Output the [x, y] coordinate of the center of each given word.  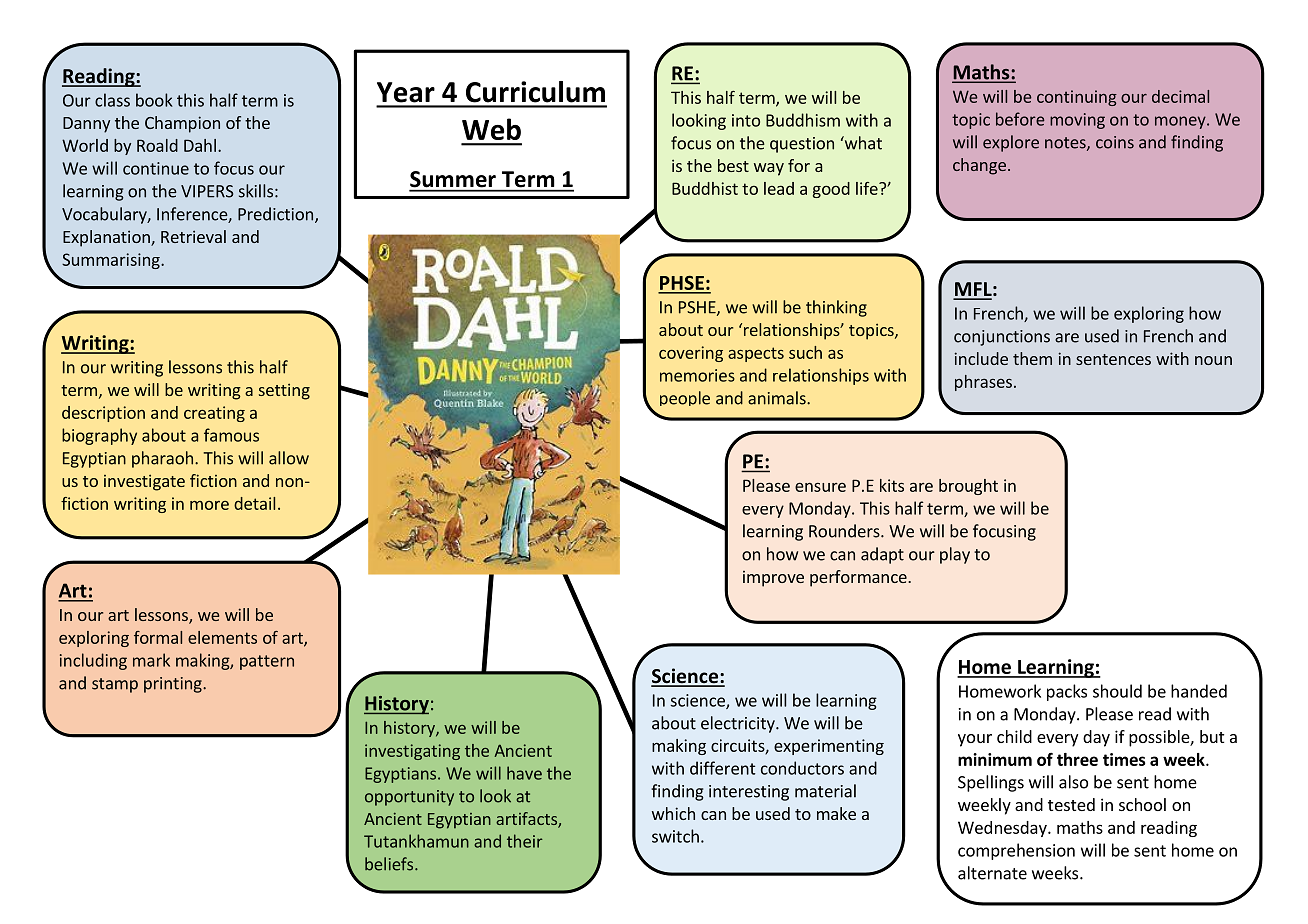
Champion [182, 124]
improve [773, 579]
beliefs [390, 864]
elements [222, 637]
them [1032, 358]
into [746, 120]
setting [284, 391]
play [955, 555]
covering [691, 354]
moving [1077, 121]
